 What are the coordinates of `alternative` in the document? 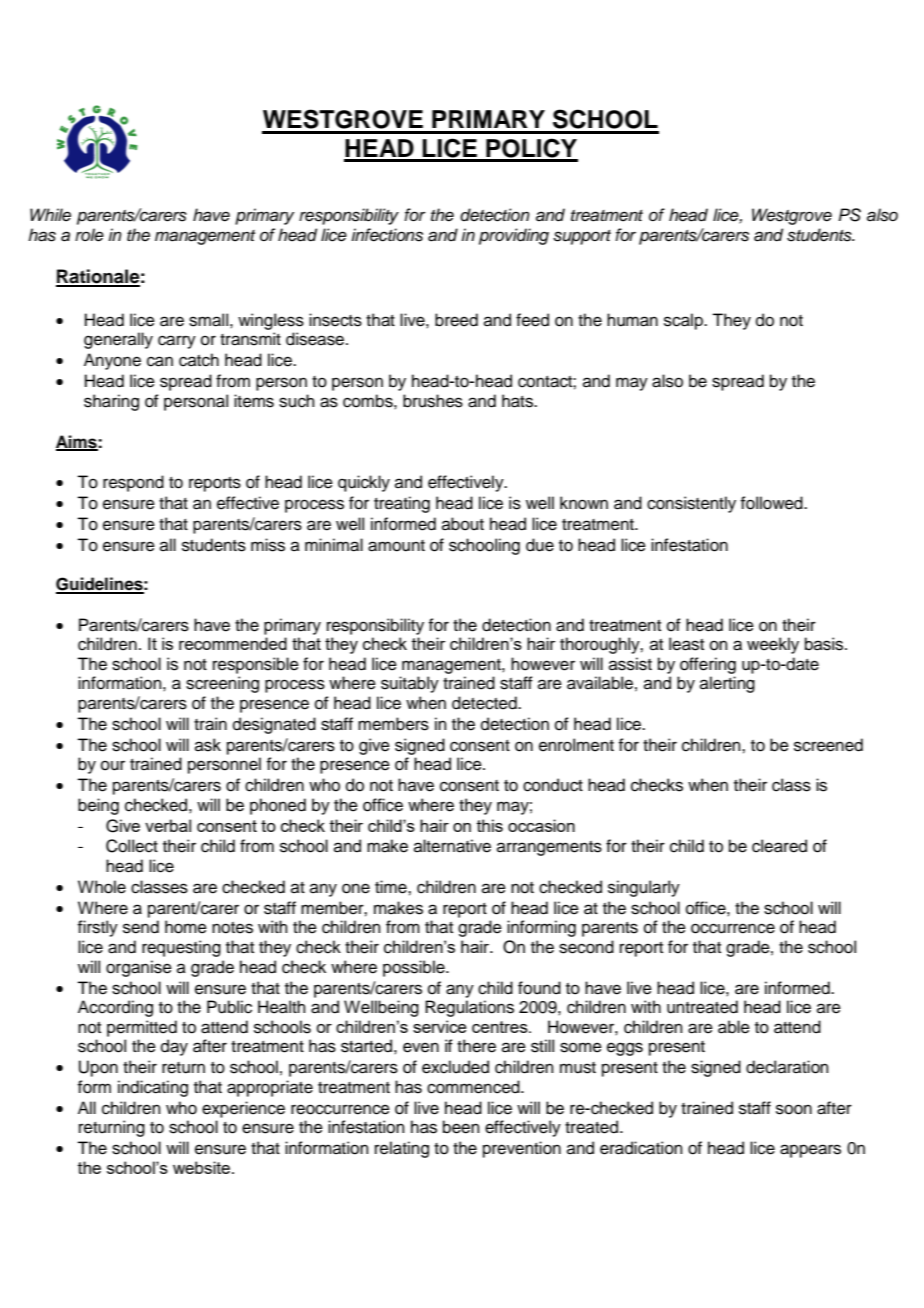 It's located at (452, 846).
